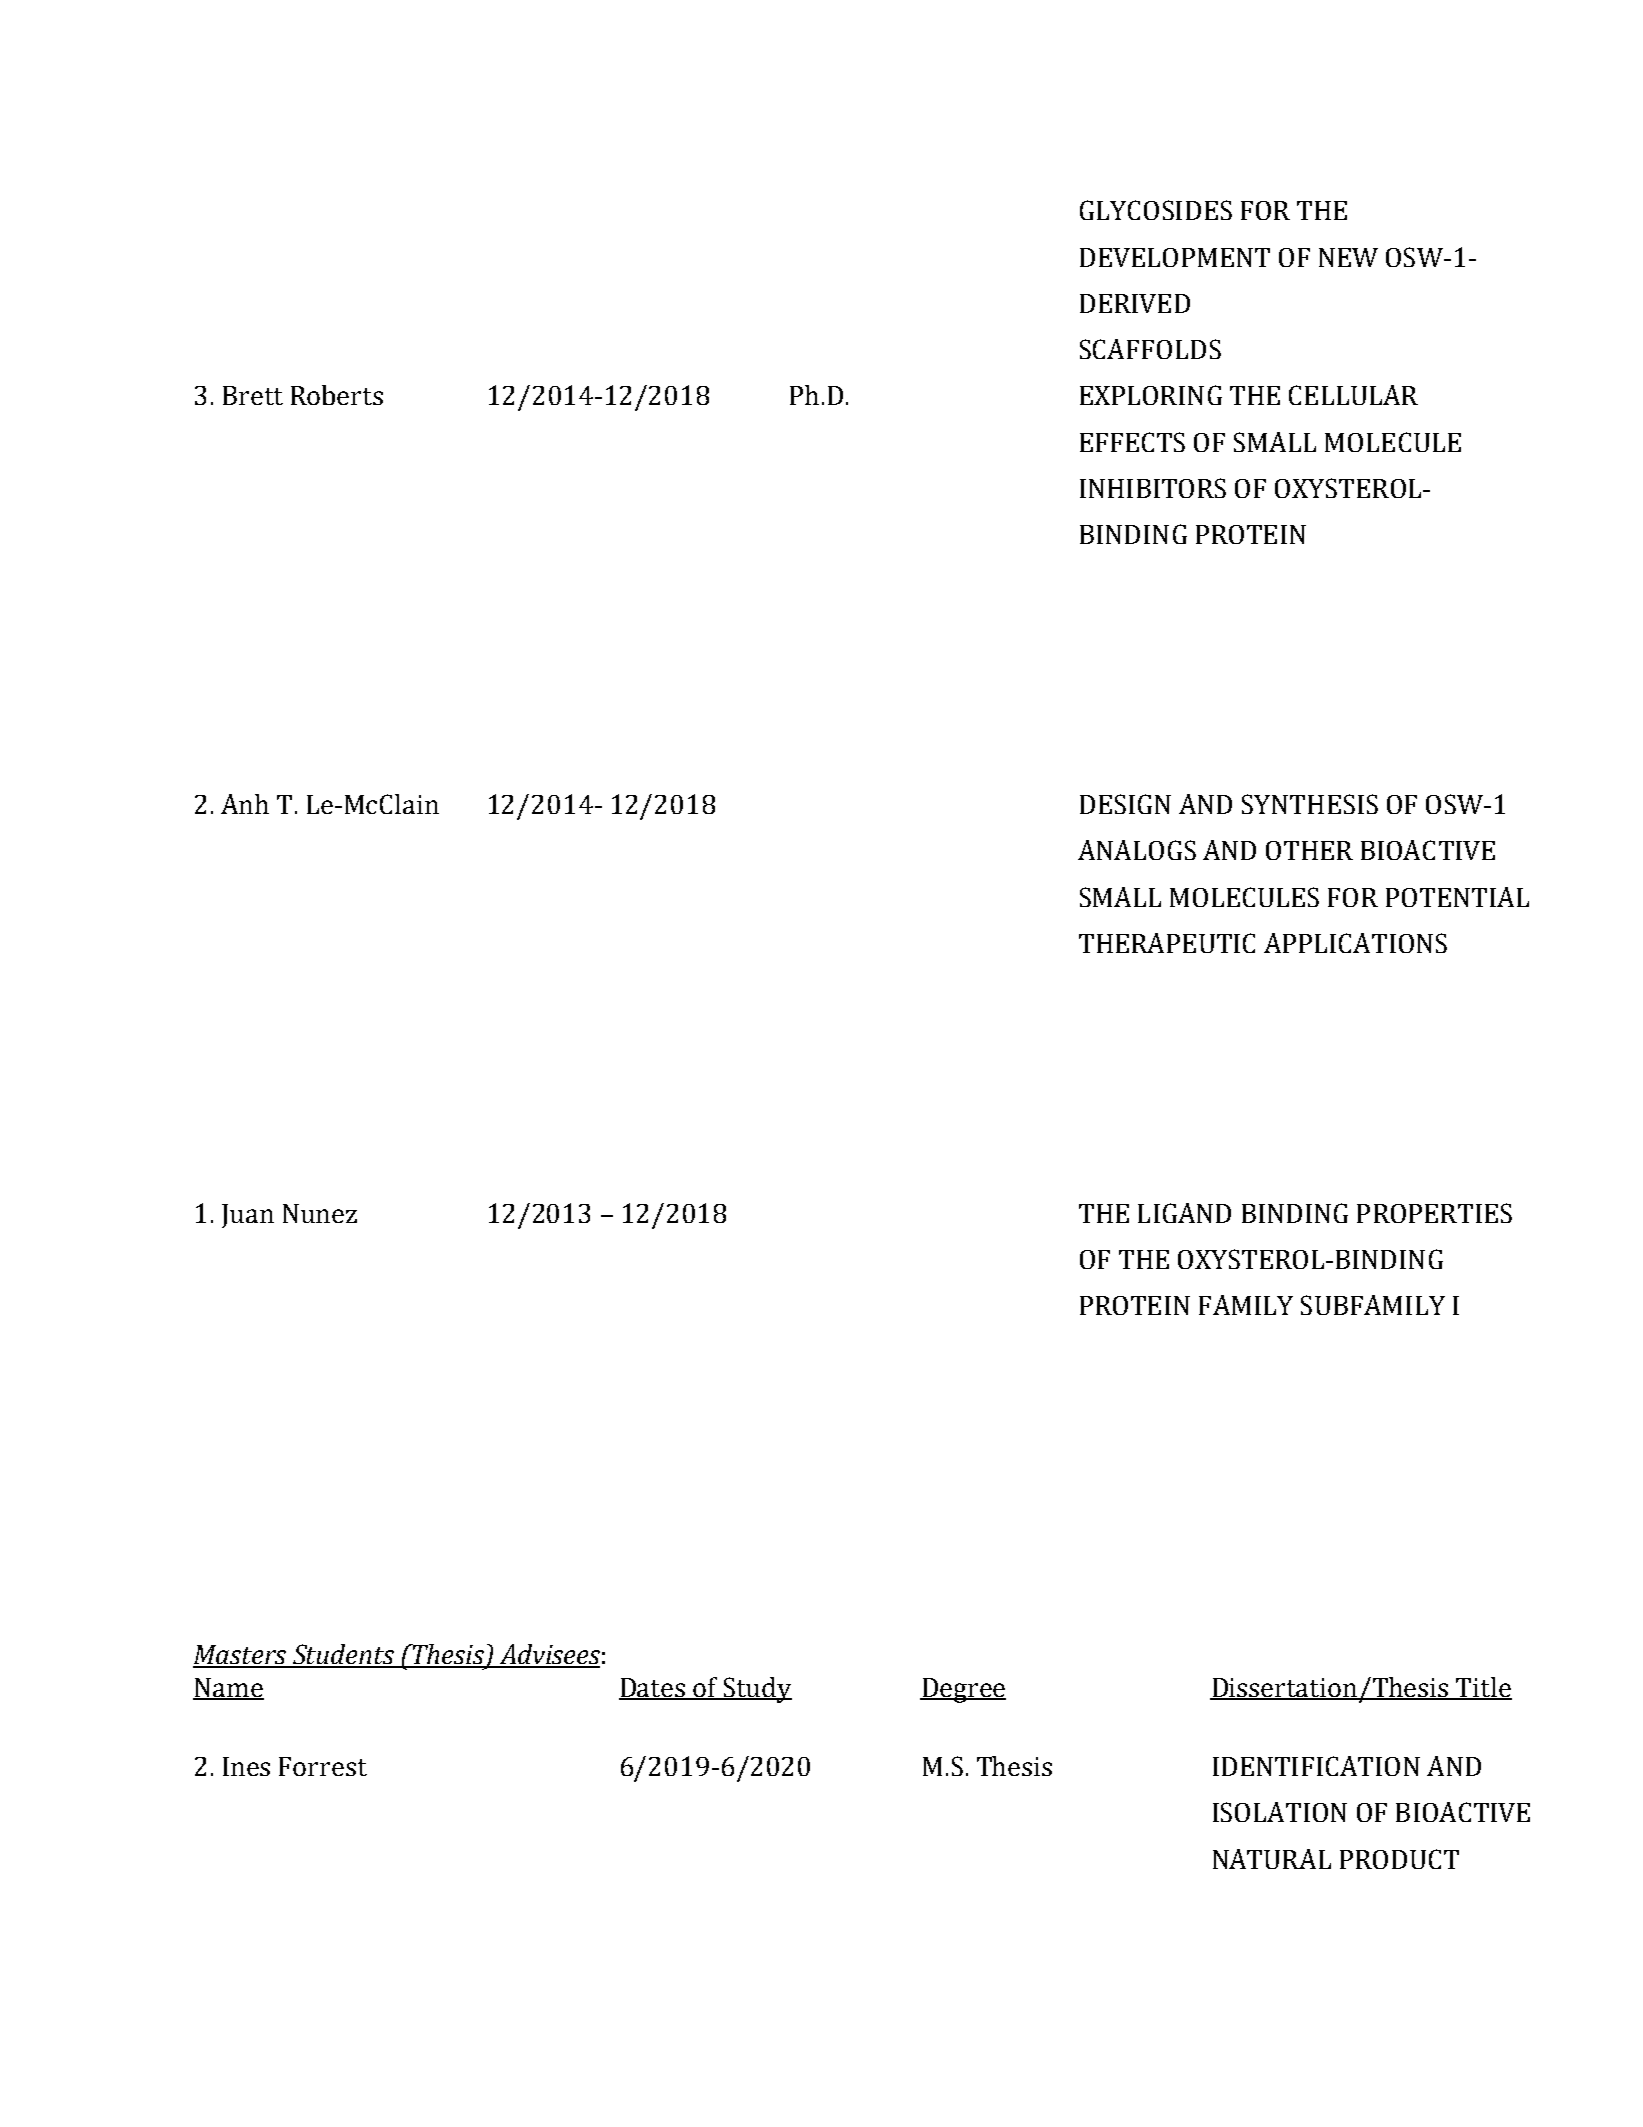  What do you see at coordinates (323, 1766) in the document?
I see `Forrest` at bounding box center [323, 1766].
